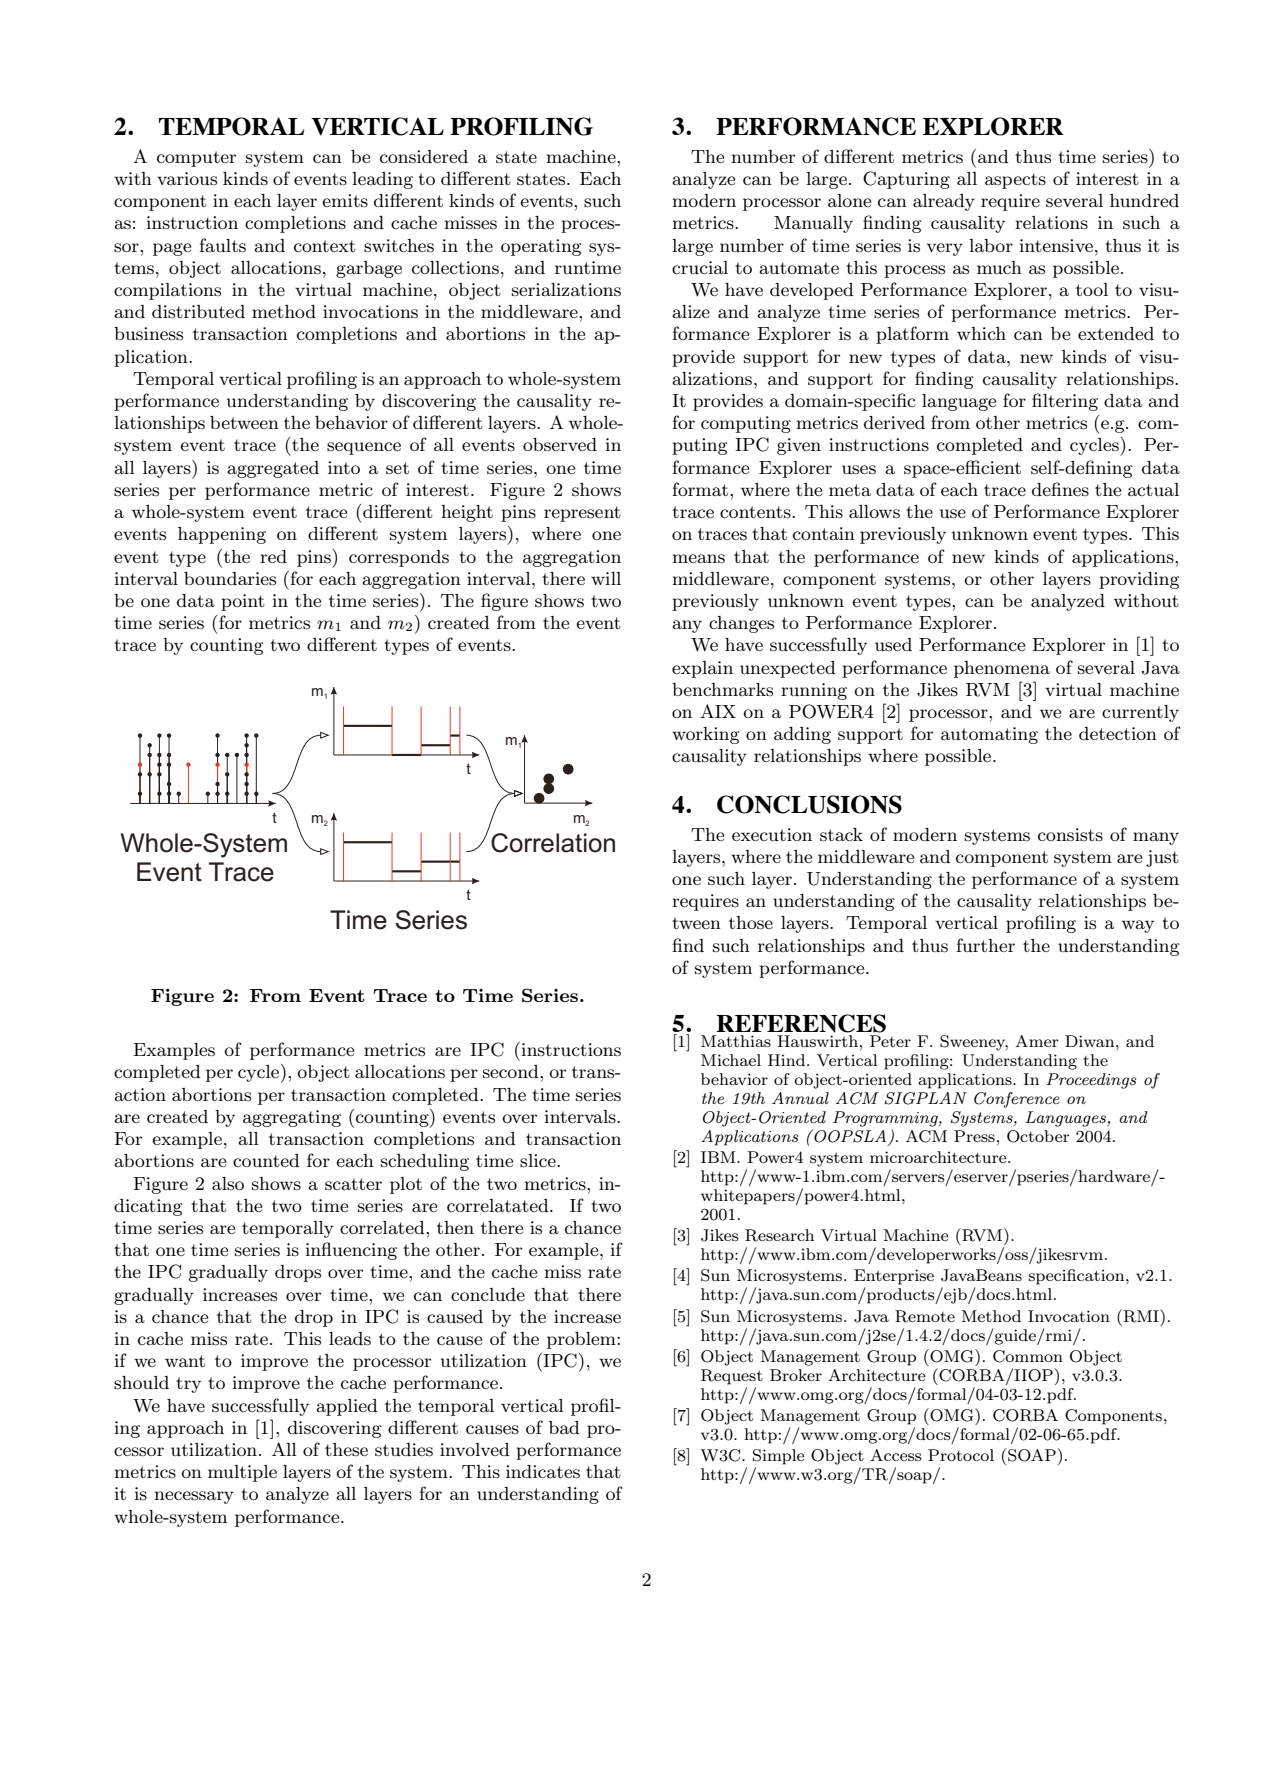 The image size is (1263, 1787). What do you see at coordinates (700, 267) in the screenshot?
I see `crucial` at bounding box center [700, 267].
